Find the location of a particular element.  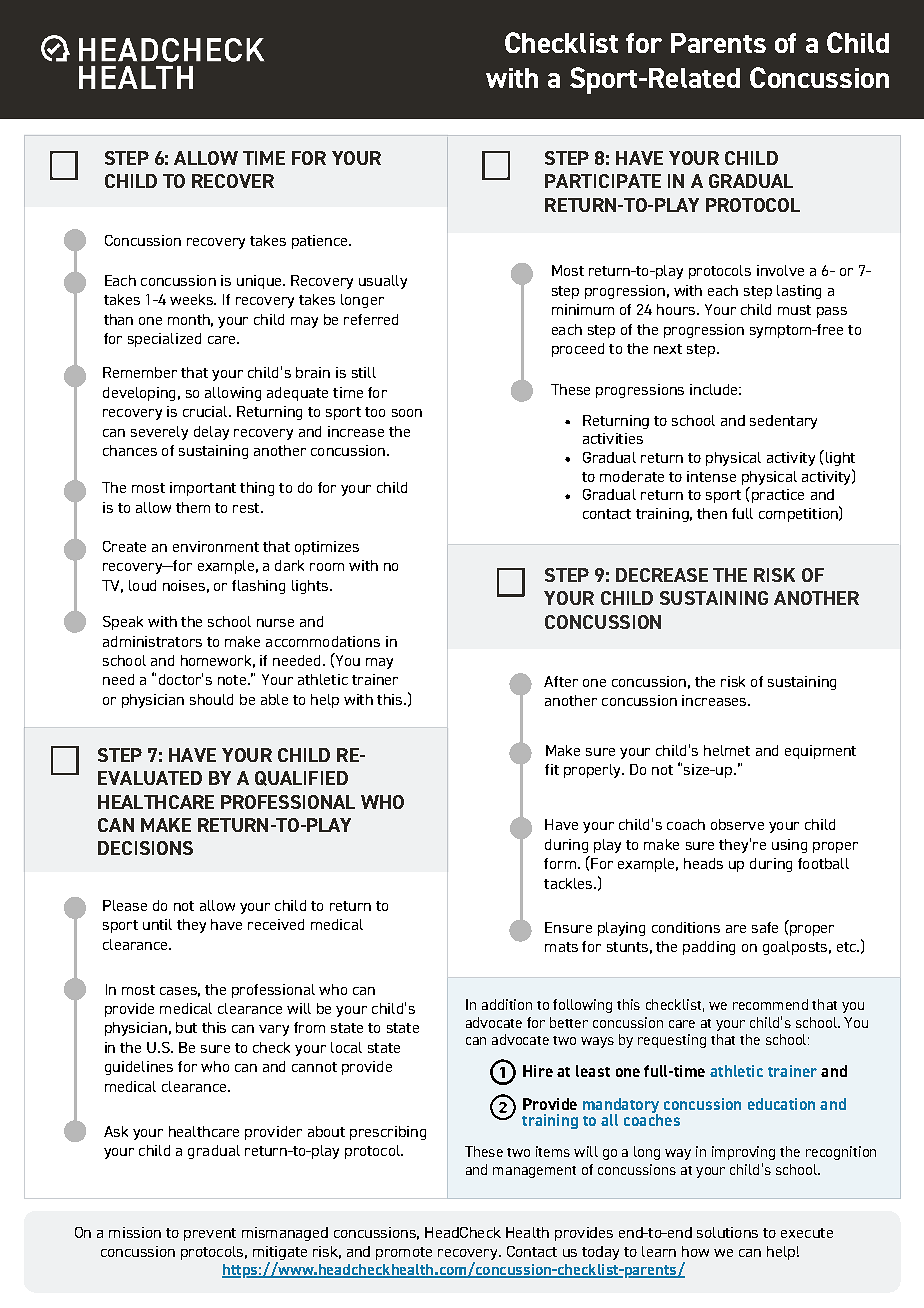

practice is located at coordinates (776, 495).
